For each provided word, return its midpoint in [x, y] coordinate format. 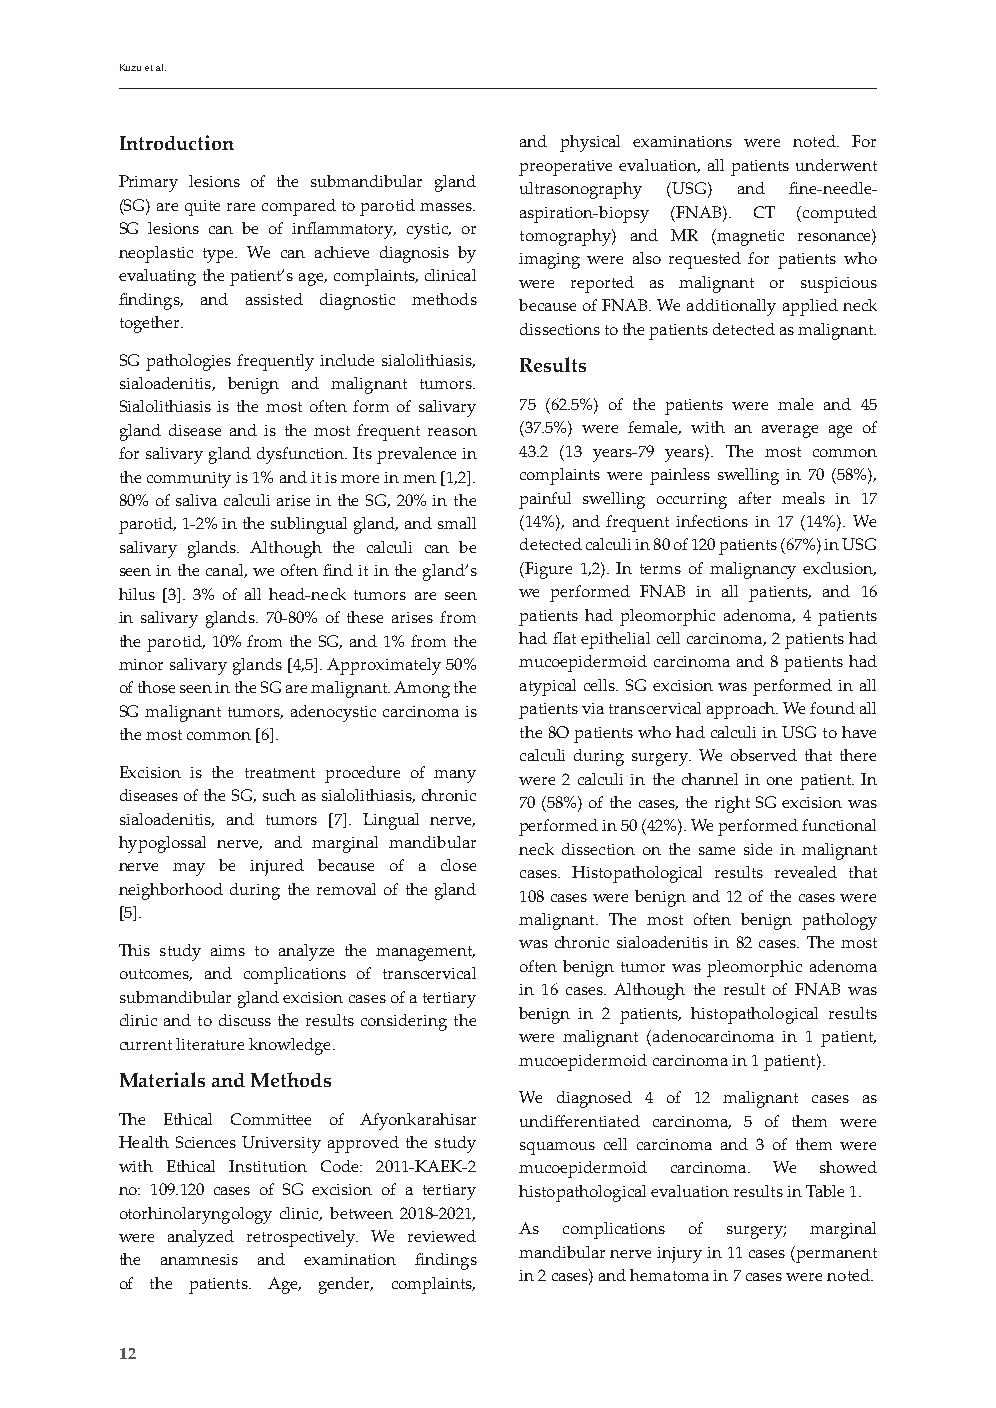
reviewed [442, 1236]
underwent [836, 165]
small [457, 523]
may [189, 869]
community [189, 480]
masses [447, 207]
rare [241, 207]
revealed [806, 872]
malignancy [753, 570]
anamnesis [199, 1259]
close [458, 865]
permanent [836, 1255]
